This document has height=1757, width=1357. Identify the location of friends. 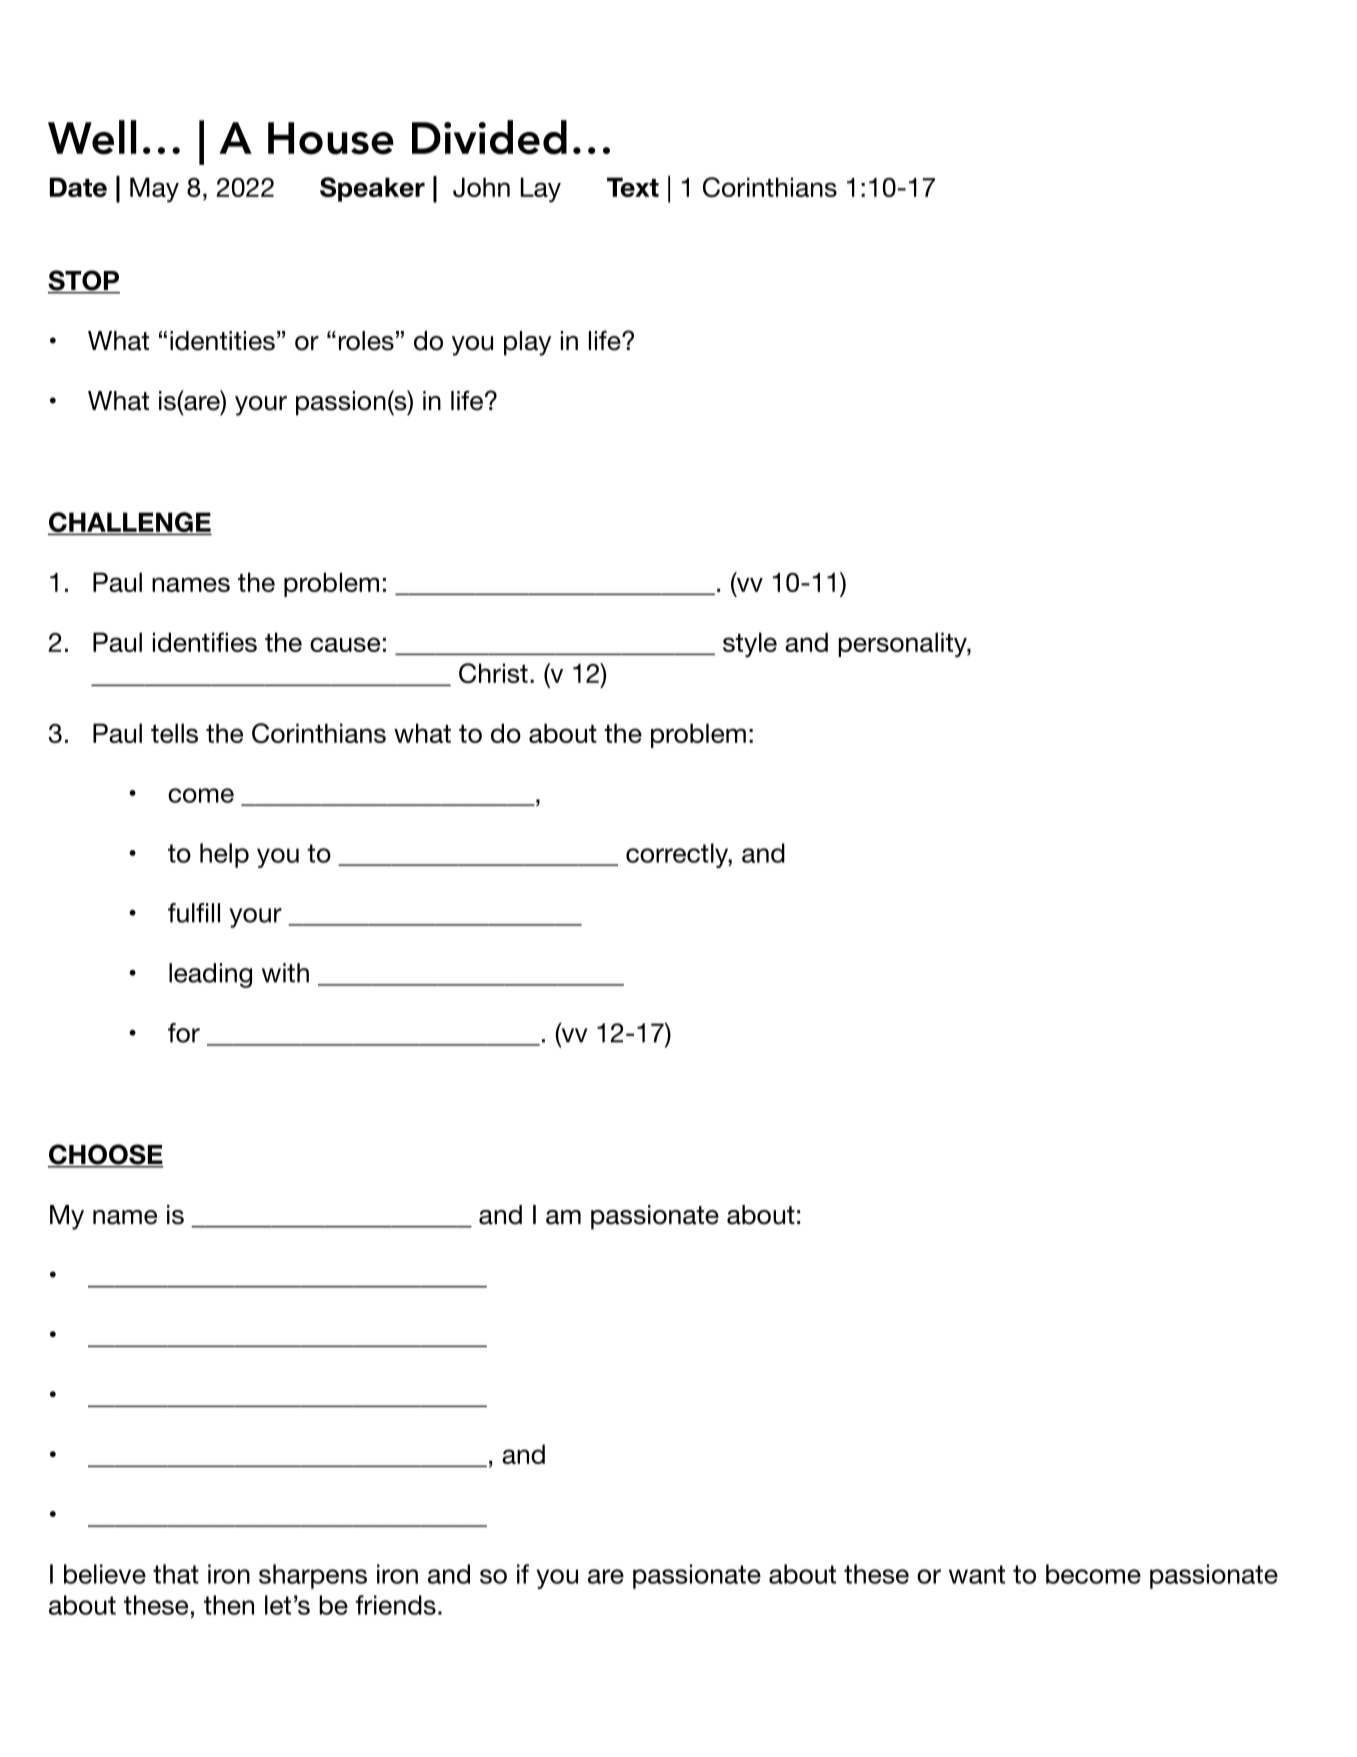
(396, 1605).
